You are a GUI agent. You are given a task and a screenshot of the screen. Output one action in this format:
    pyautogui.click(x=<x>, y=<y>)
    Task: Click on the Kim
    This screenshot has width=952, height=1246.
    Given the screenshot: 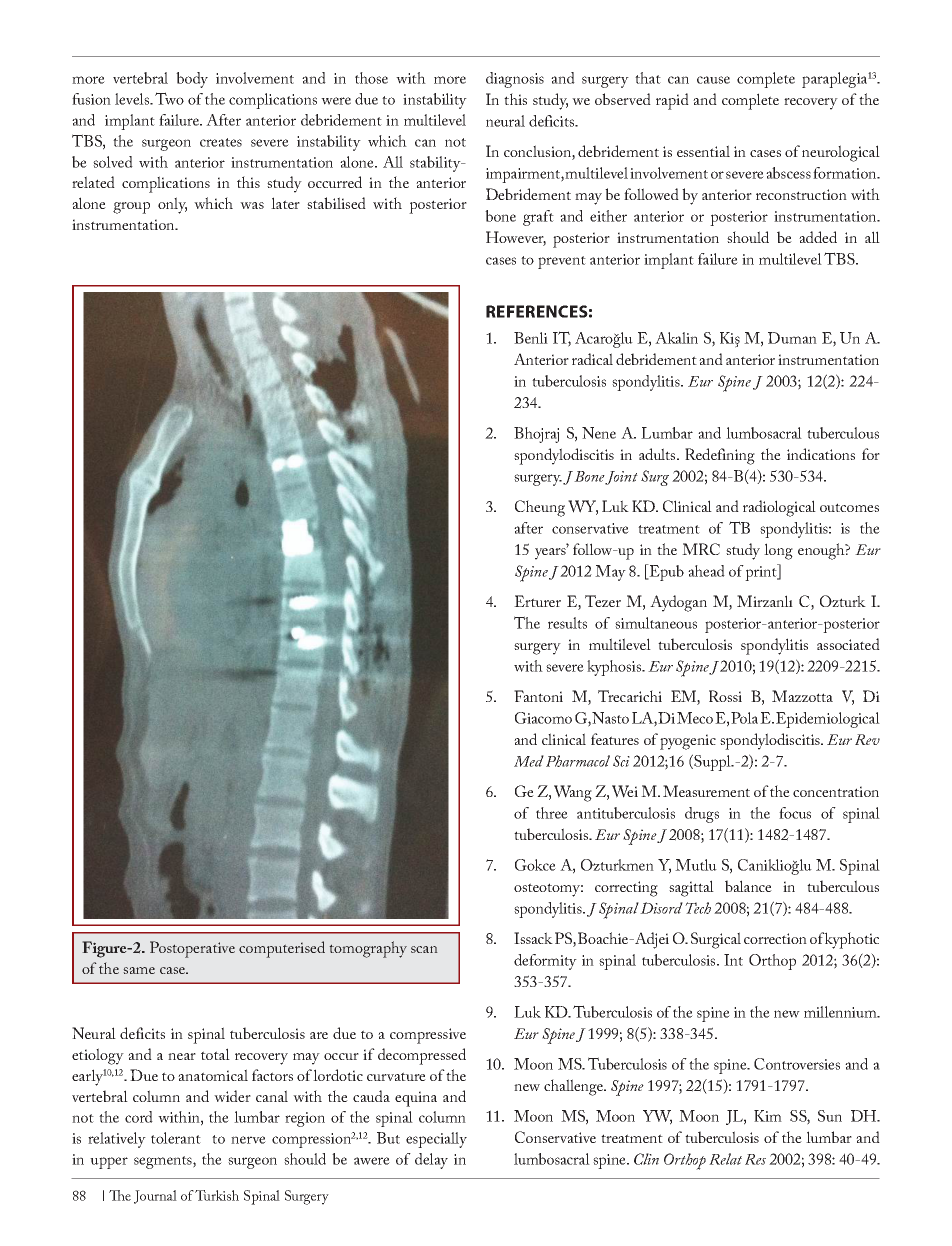 What is the action you would take?
    pyautogui.click(x=768, y=1116)
